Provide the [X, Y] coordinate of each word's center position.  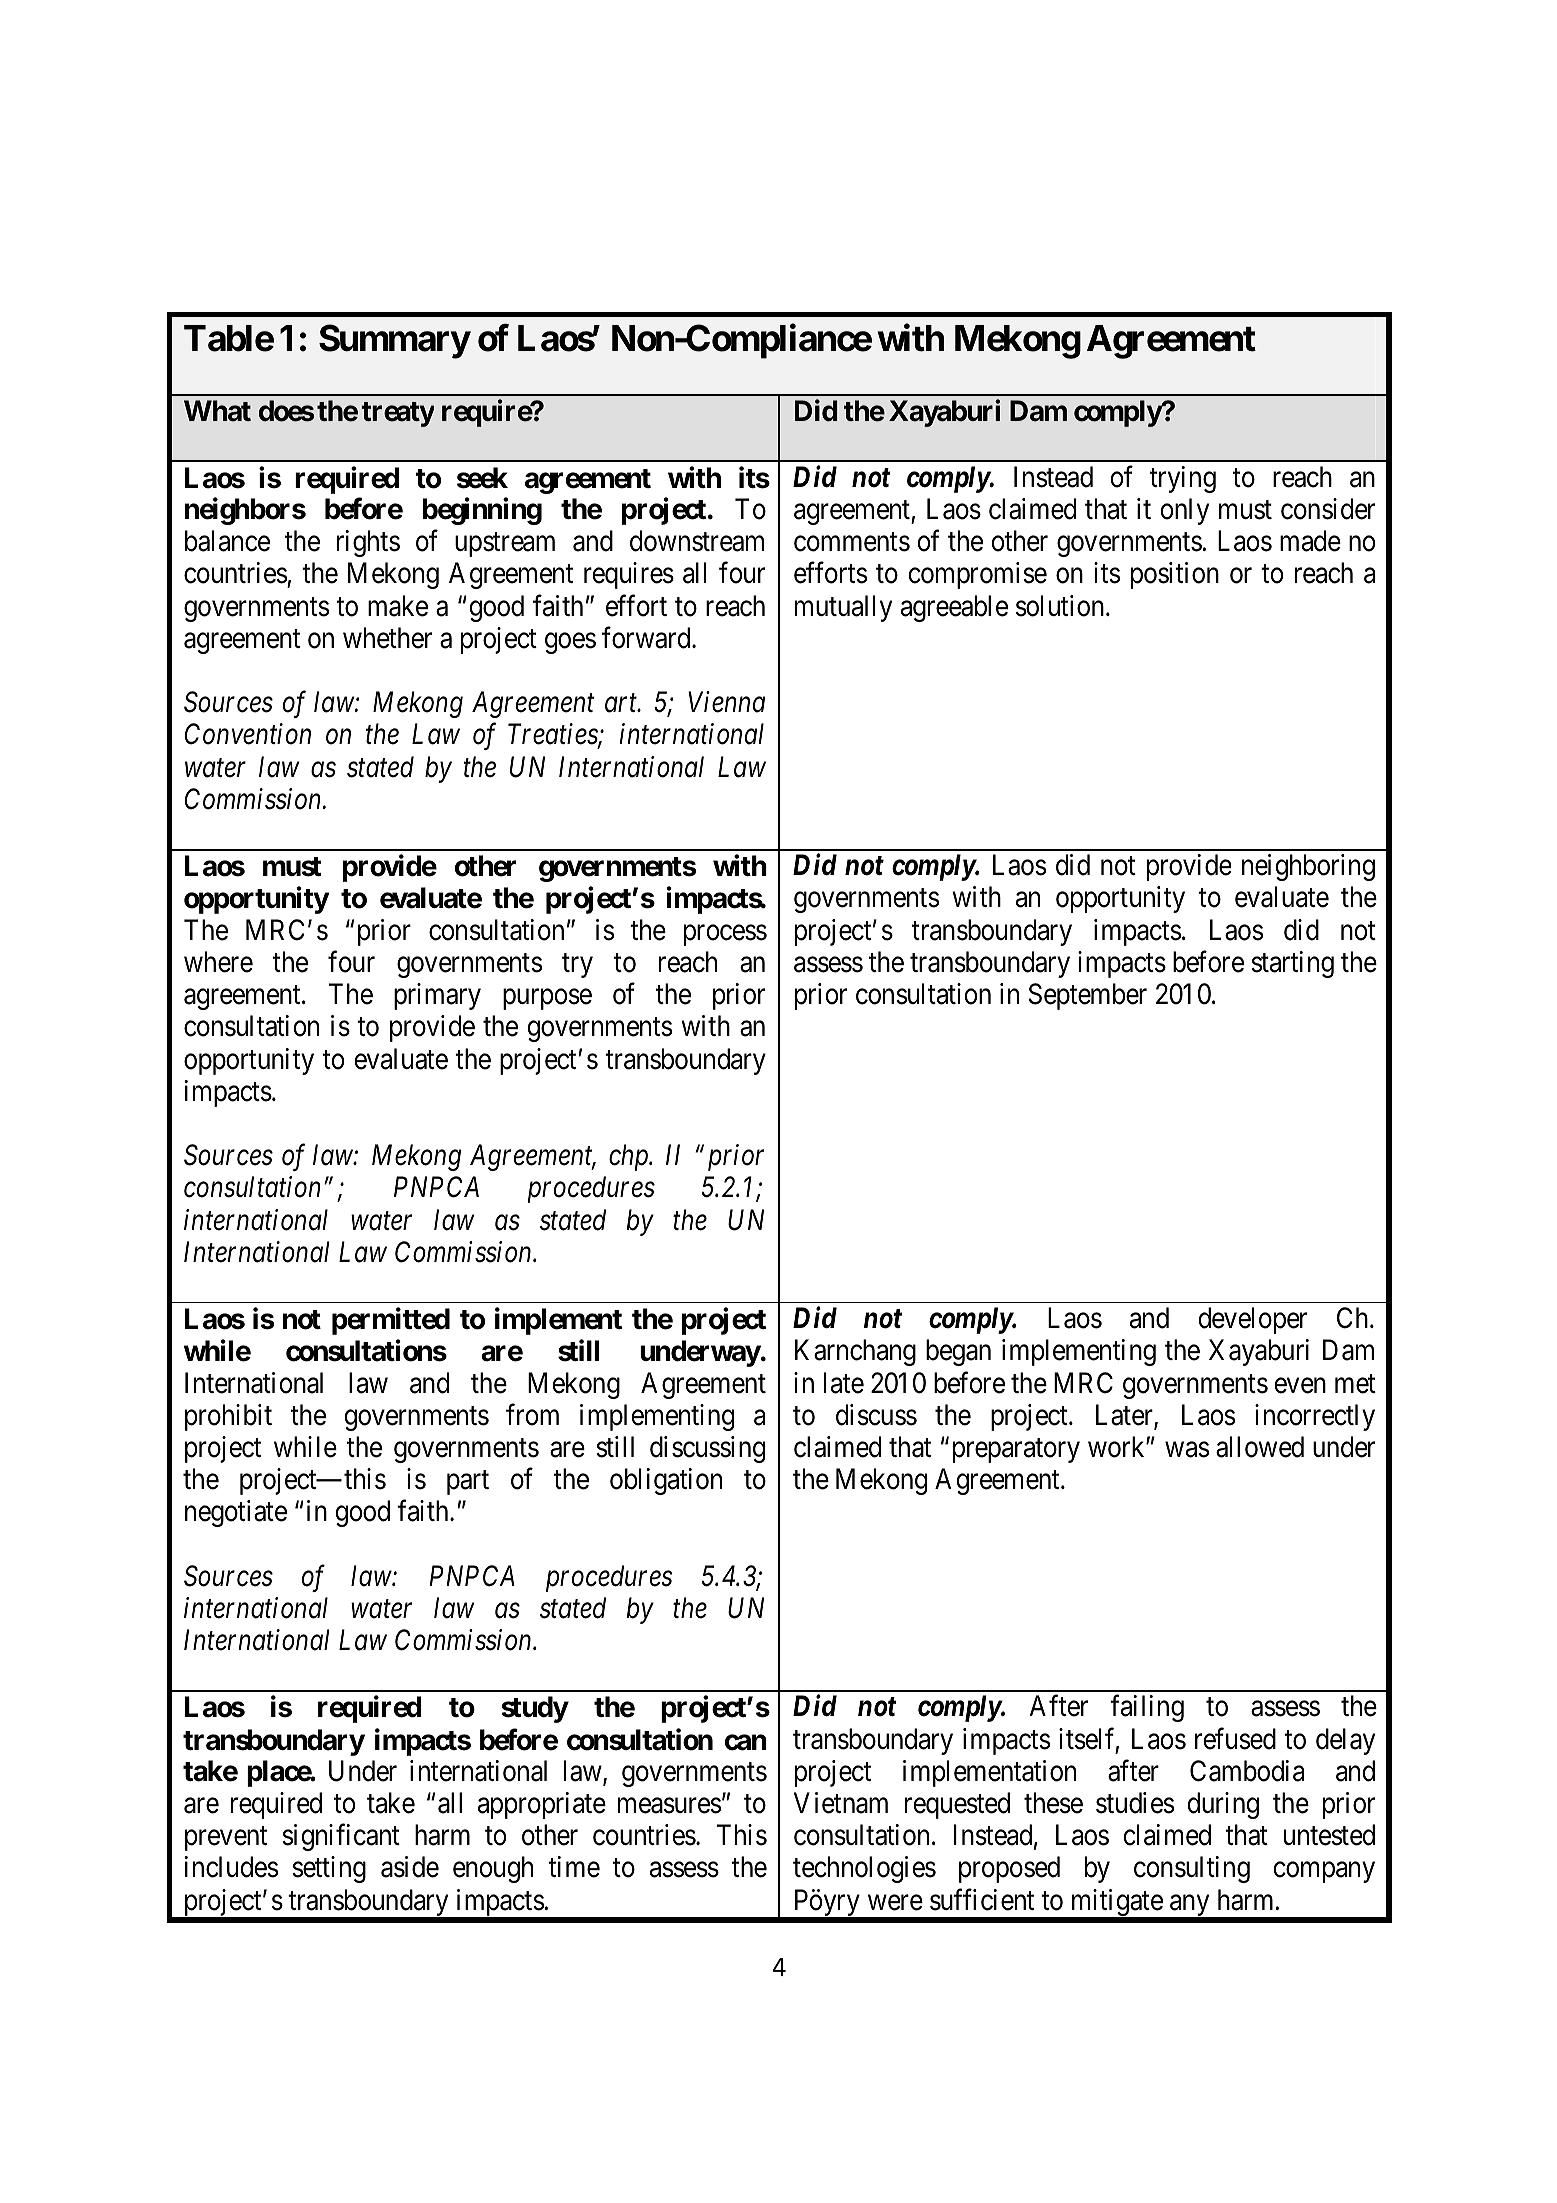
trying [1183, 479]
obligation [666, 1481]
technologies [864, 1869]
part [468, 1483]
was [1187, 1450]
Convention [248, 734]
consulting [1192, 1869]
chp [630, 1157]
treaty [397, 414]
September [1088, 996]
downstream [697, 541]
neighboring [1308, 867]
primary [437, 996]
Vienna [726, 702]
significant [341, 1837]
